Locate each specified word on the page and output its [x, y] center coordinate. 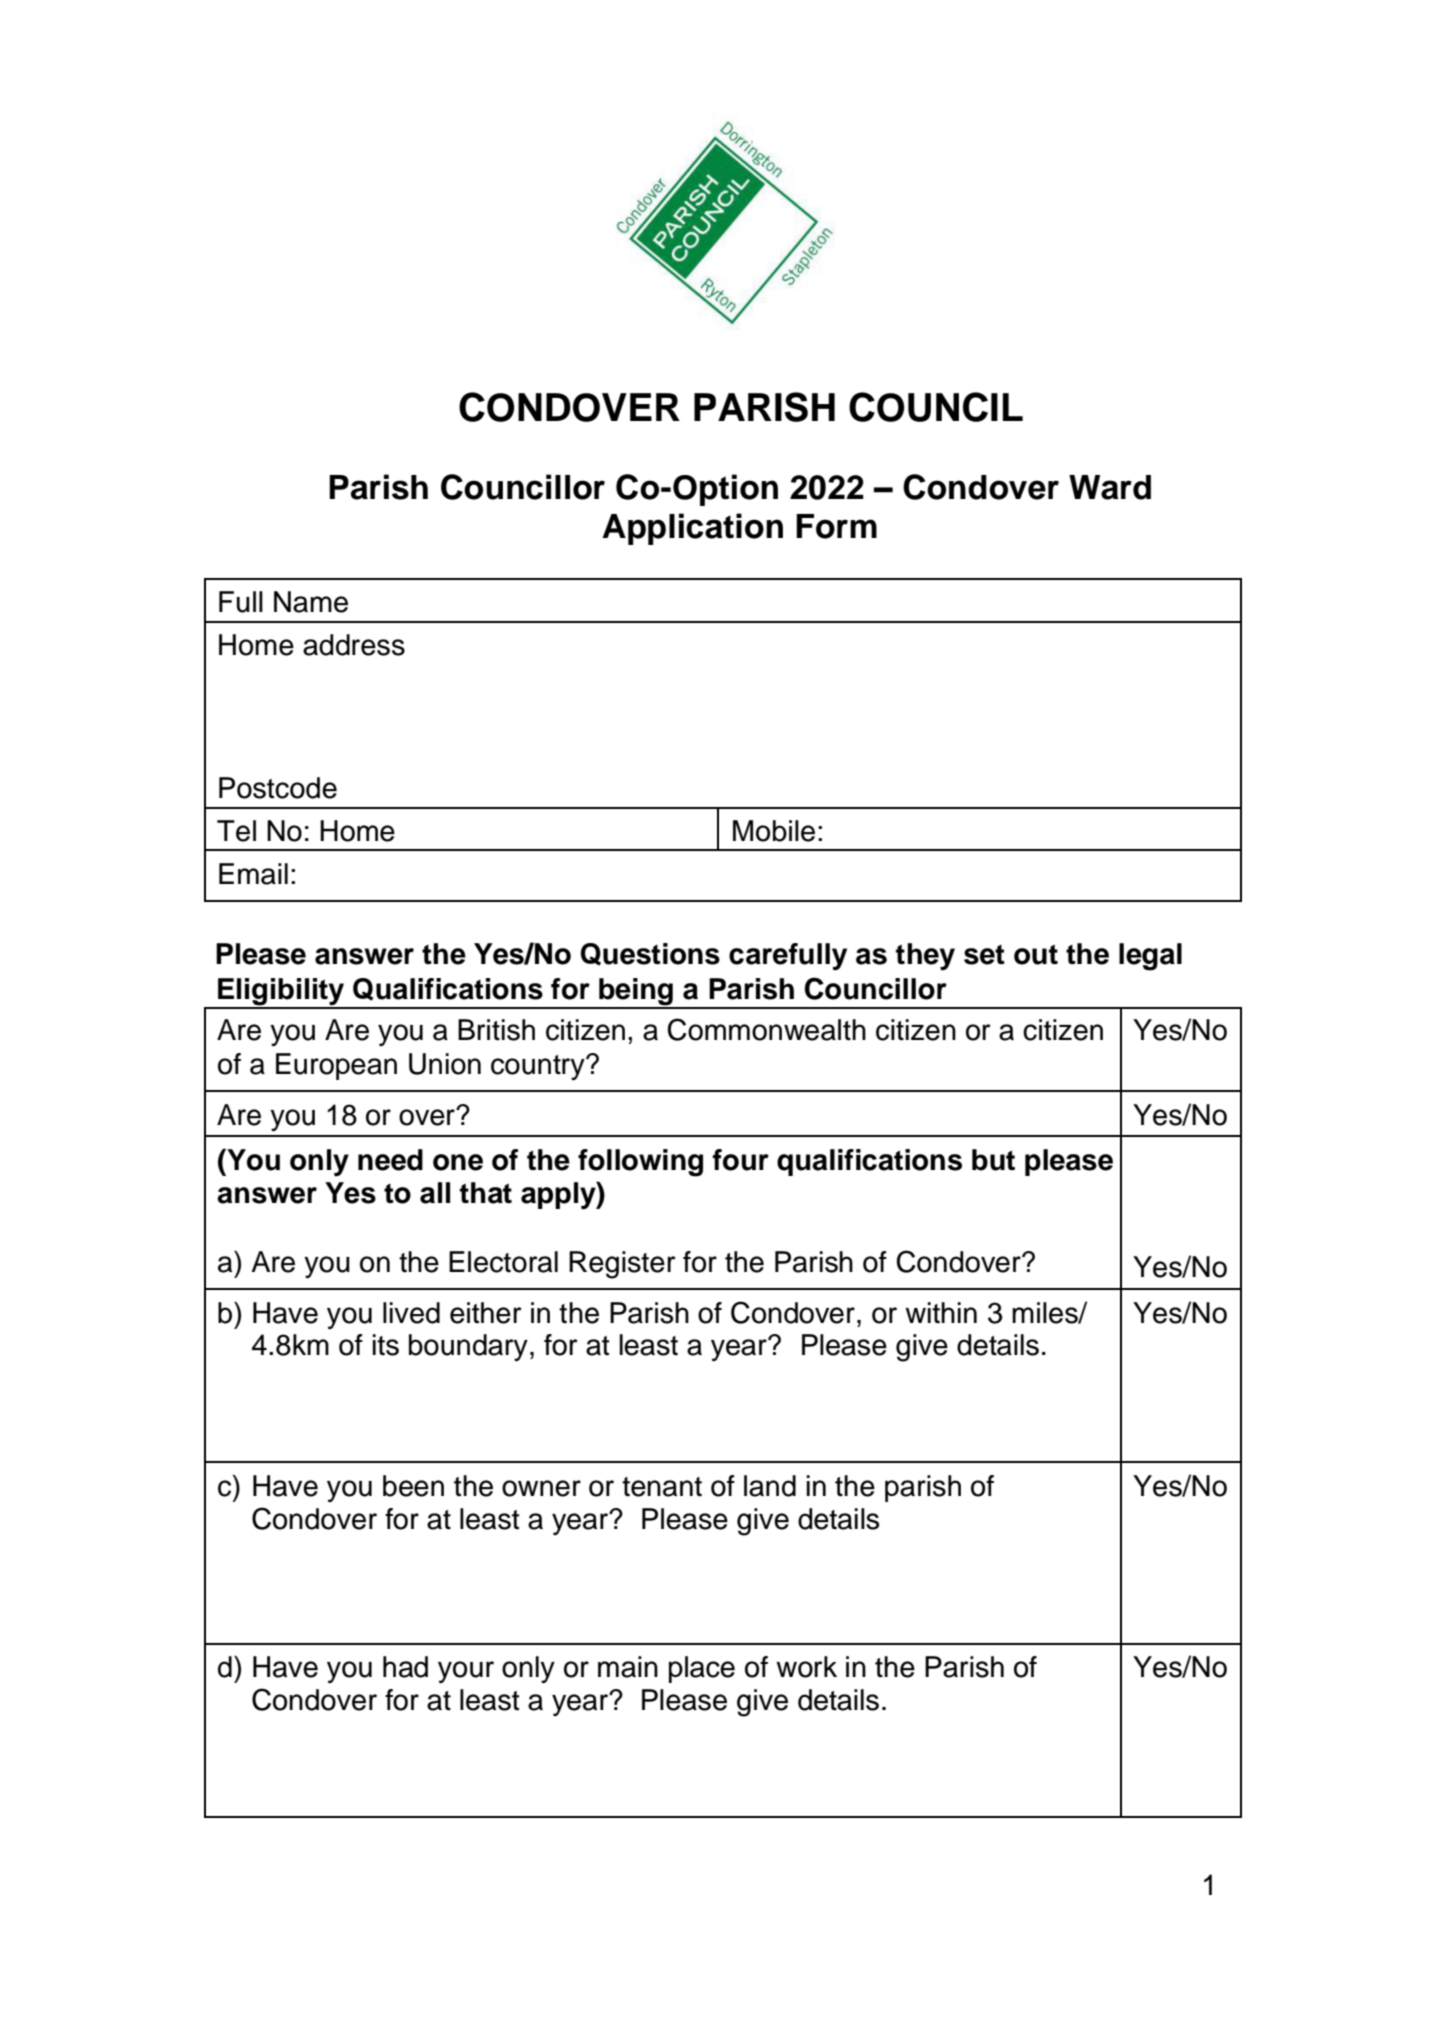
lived [411, 1313]
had [405, 1667]
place [702, 1669]
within [941, 1313]
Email [253, 874]
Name [311, 602]
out [1036, 954]
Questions [650, 954]
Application [692, 529]
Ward [1110, 487]
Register [622, 1265]
